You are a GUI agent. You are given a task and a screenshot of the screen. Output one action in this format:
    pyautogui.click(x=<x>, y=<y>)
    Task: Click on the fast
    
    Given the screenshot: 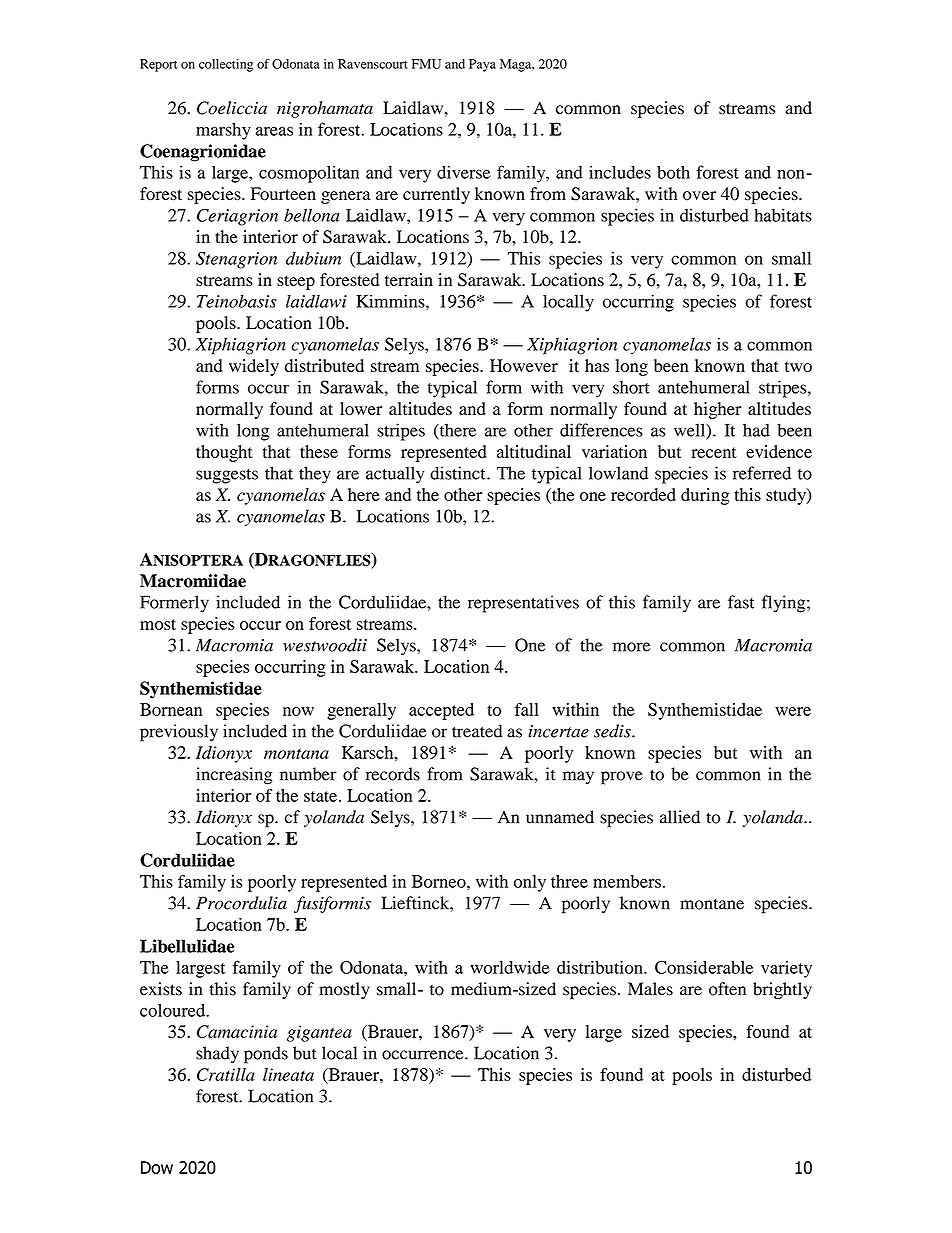 What is the action you would take?
    pyautogui.click(x=741, y=602)
